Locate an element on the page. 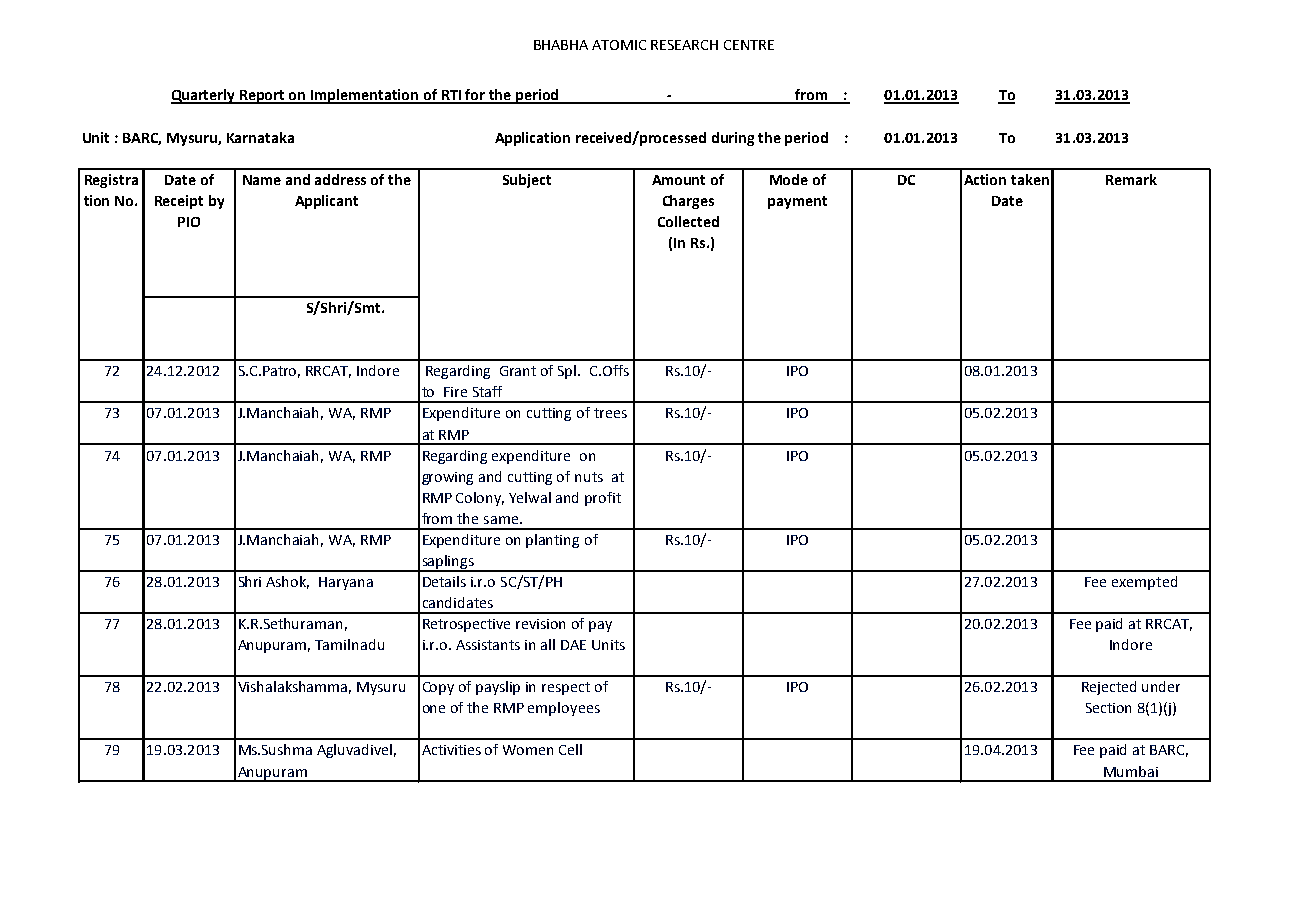  CENTRE is located at coordinates (749, 45).
